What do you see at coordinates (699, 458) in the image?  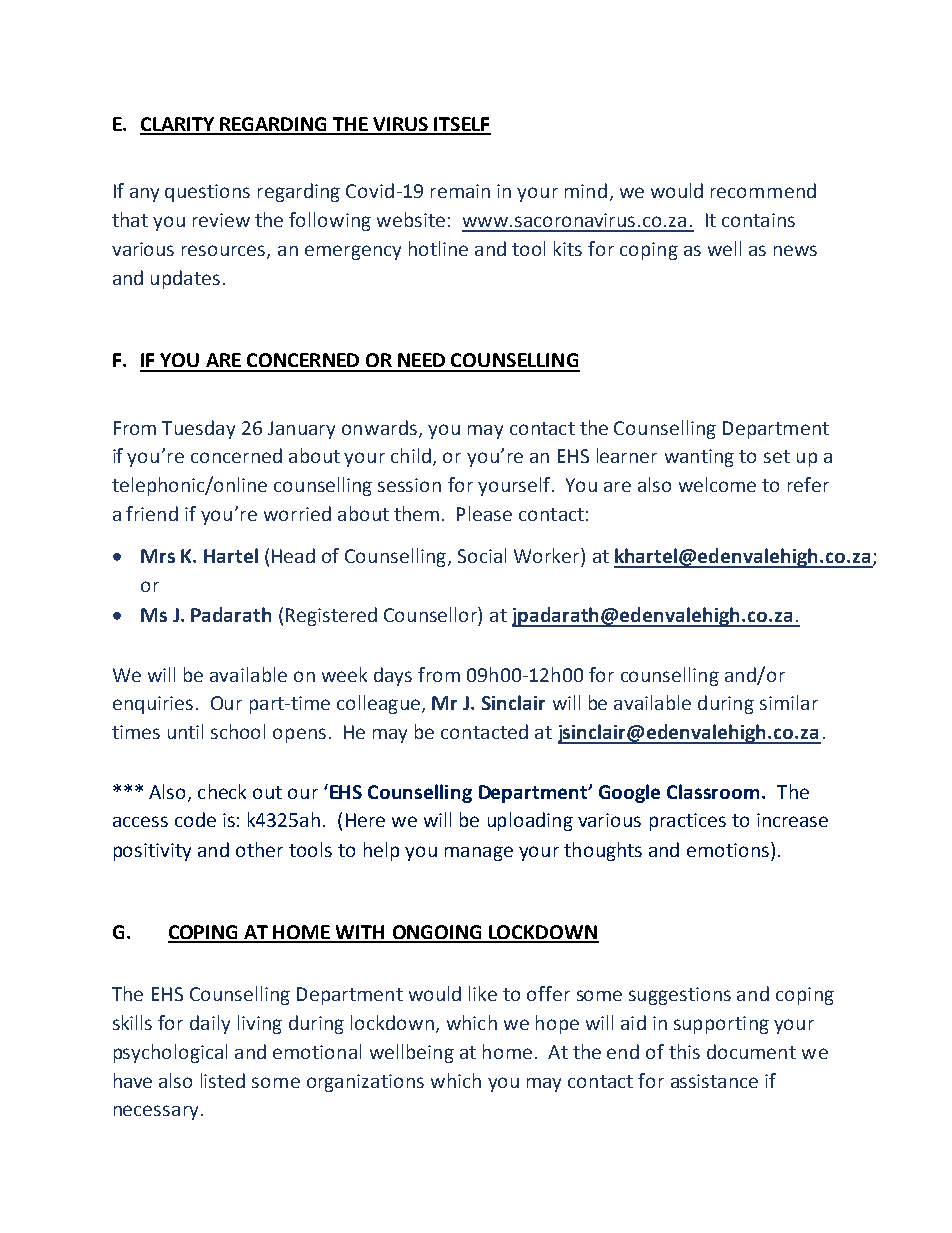 I see `wanting` at bounding box center [699, 458].
